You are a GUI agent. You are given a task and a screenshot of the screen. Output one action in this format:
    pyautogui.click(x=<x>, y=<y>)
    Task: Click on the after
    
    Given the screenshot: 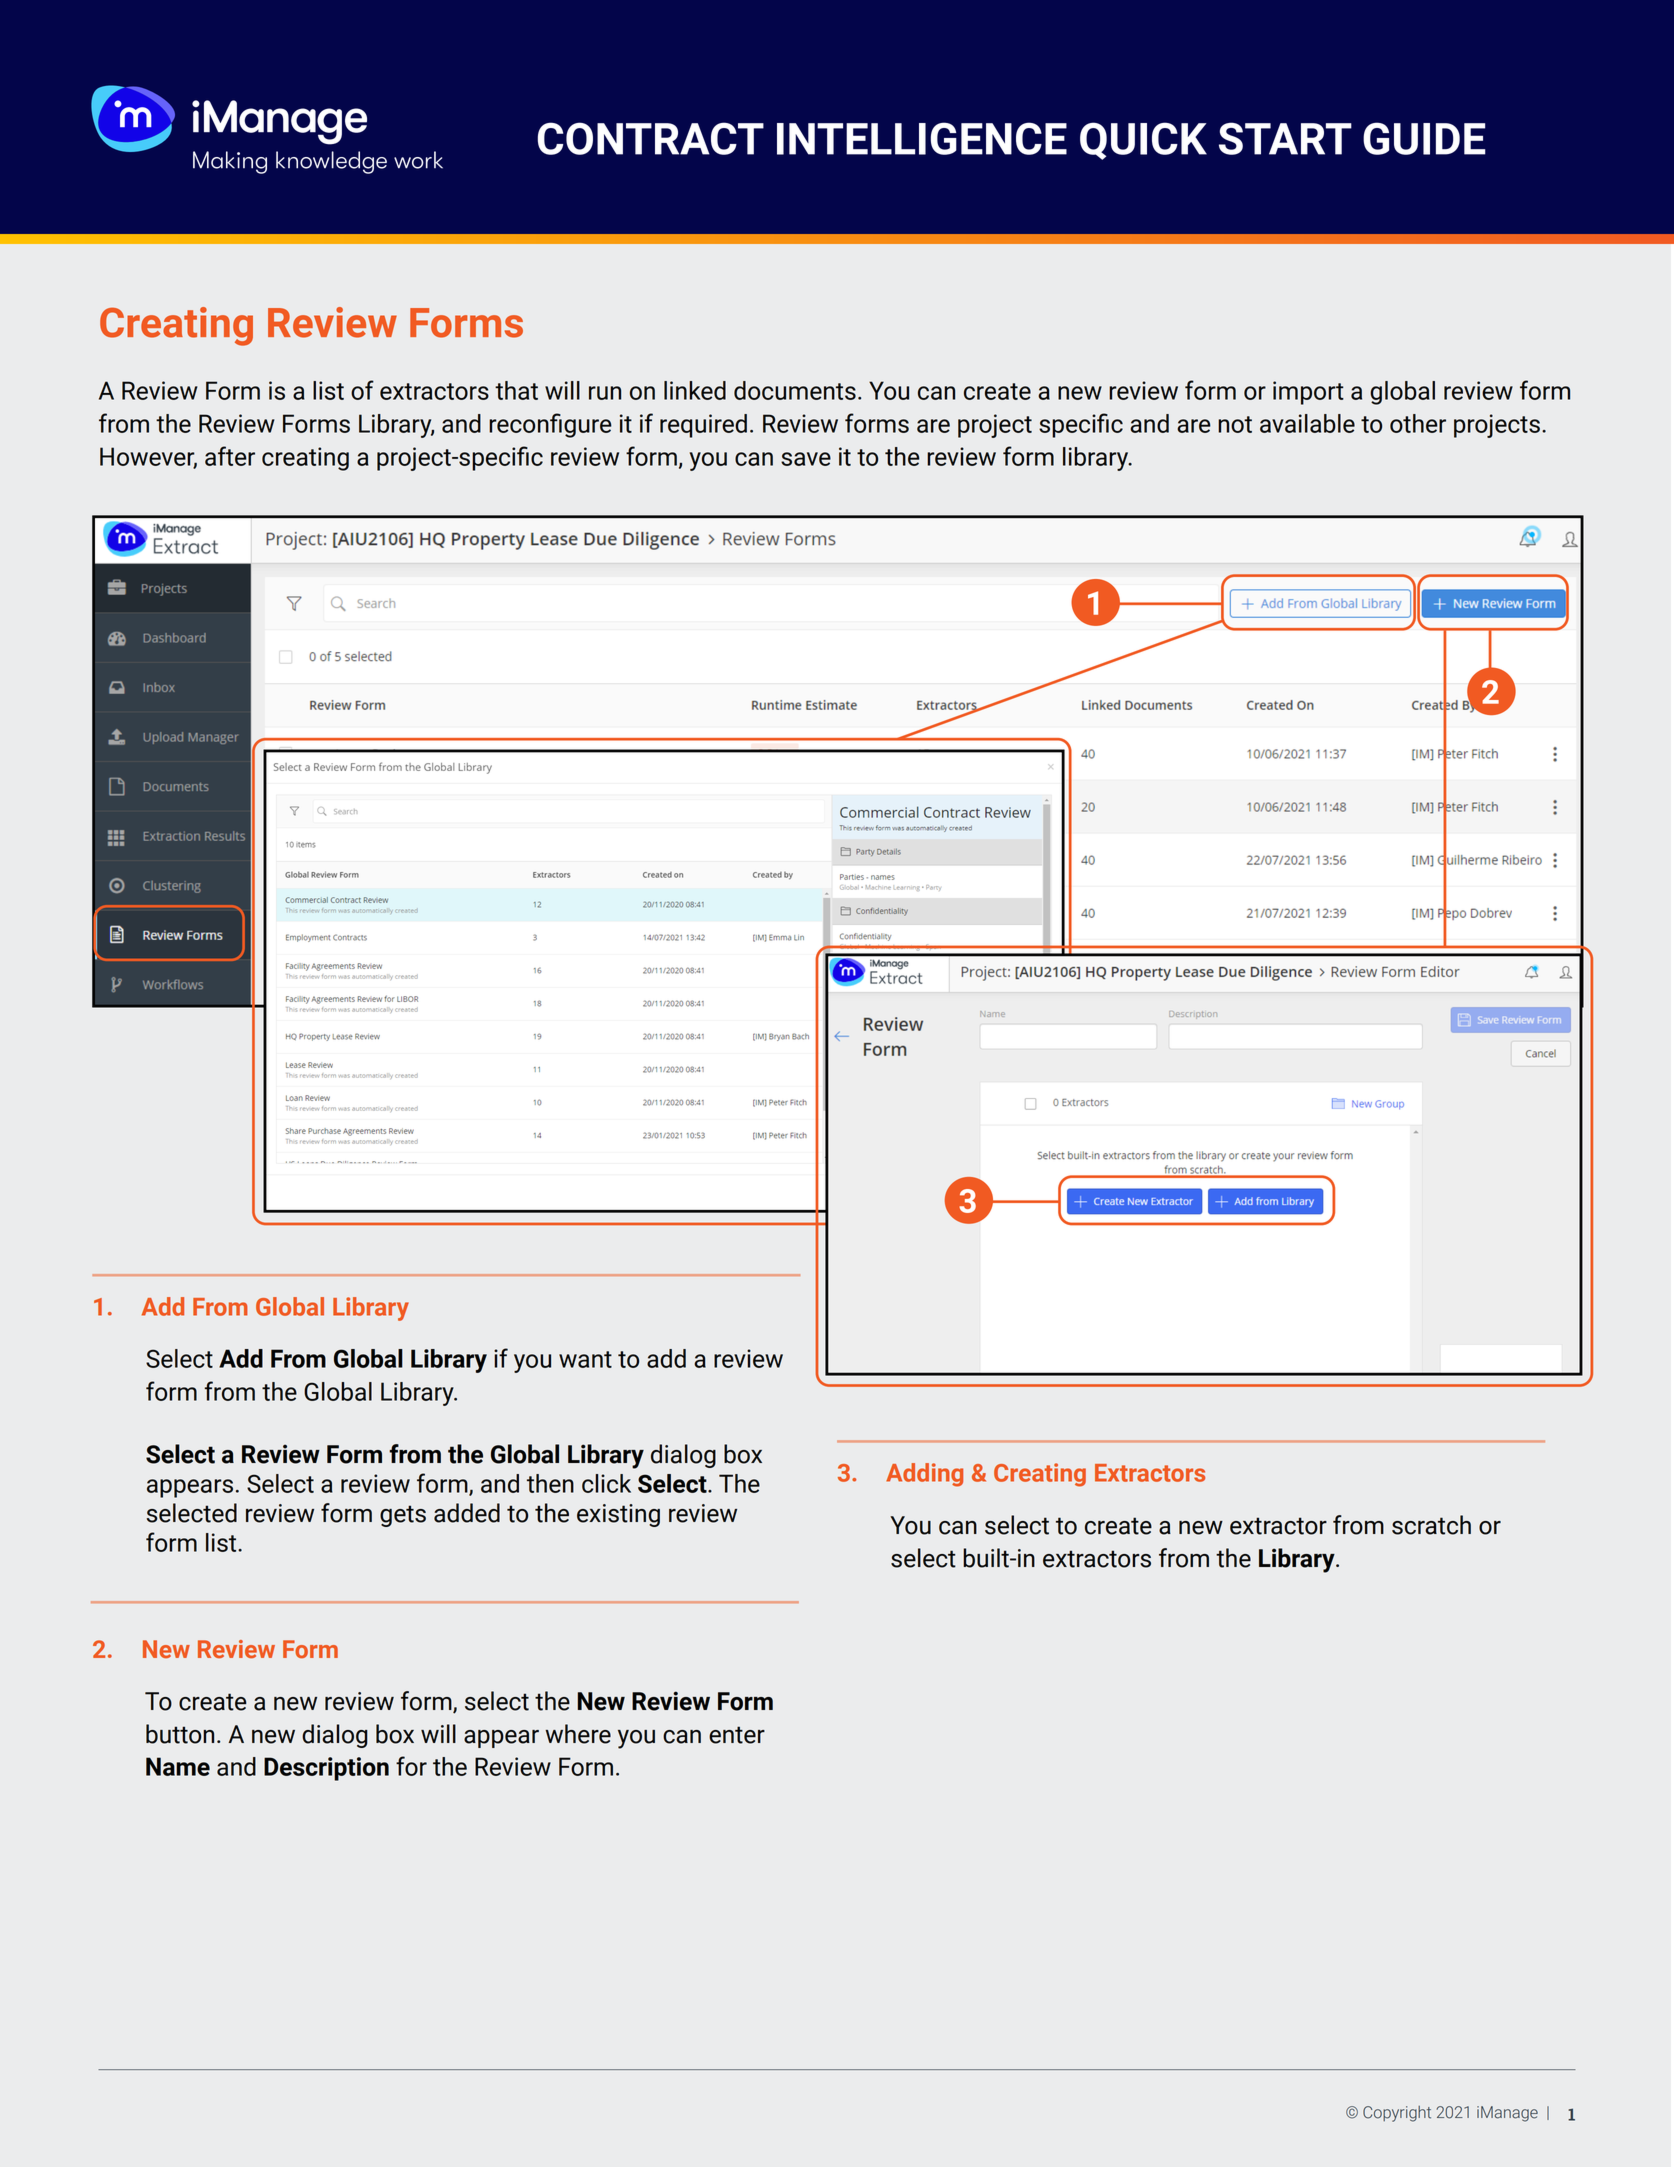 What is the action you would take?
    pyautogui.click(x=230, y=456)
